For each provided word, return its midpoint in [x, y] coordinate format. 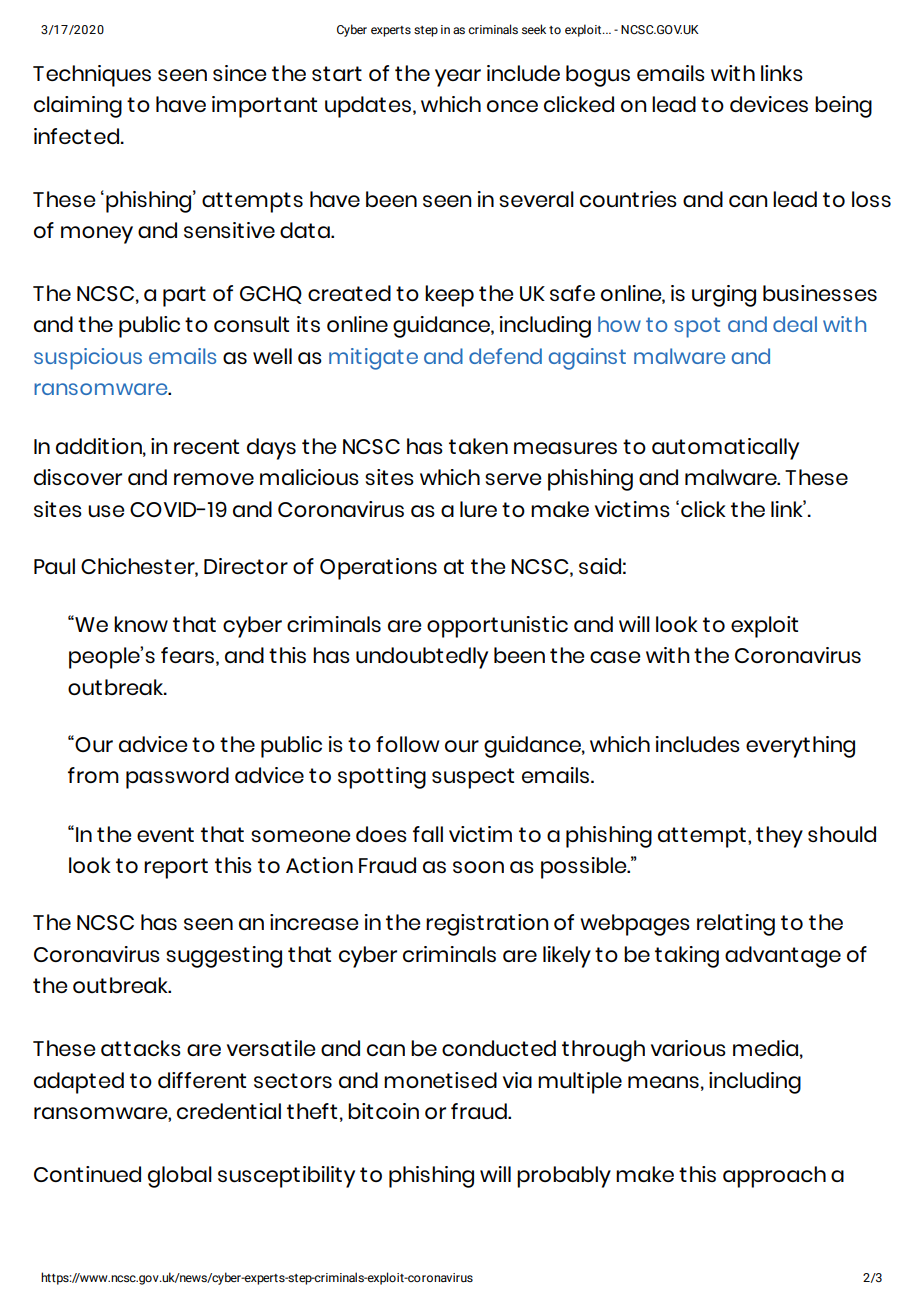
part [184, 296]
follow [407, 744]
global [180, 1177]
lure [478, 509]
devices [769, 104]
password [177, 778]
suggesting [224, 957]
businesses [820, 293]
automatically [725, 449]
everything [800, 747]
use [106, 511]
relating [736, 925]
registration [487, 925]
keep [449, 296]
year [458, 78]
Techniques [92, 76]
